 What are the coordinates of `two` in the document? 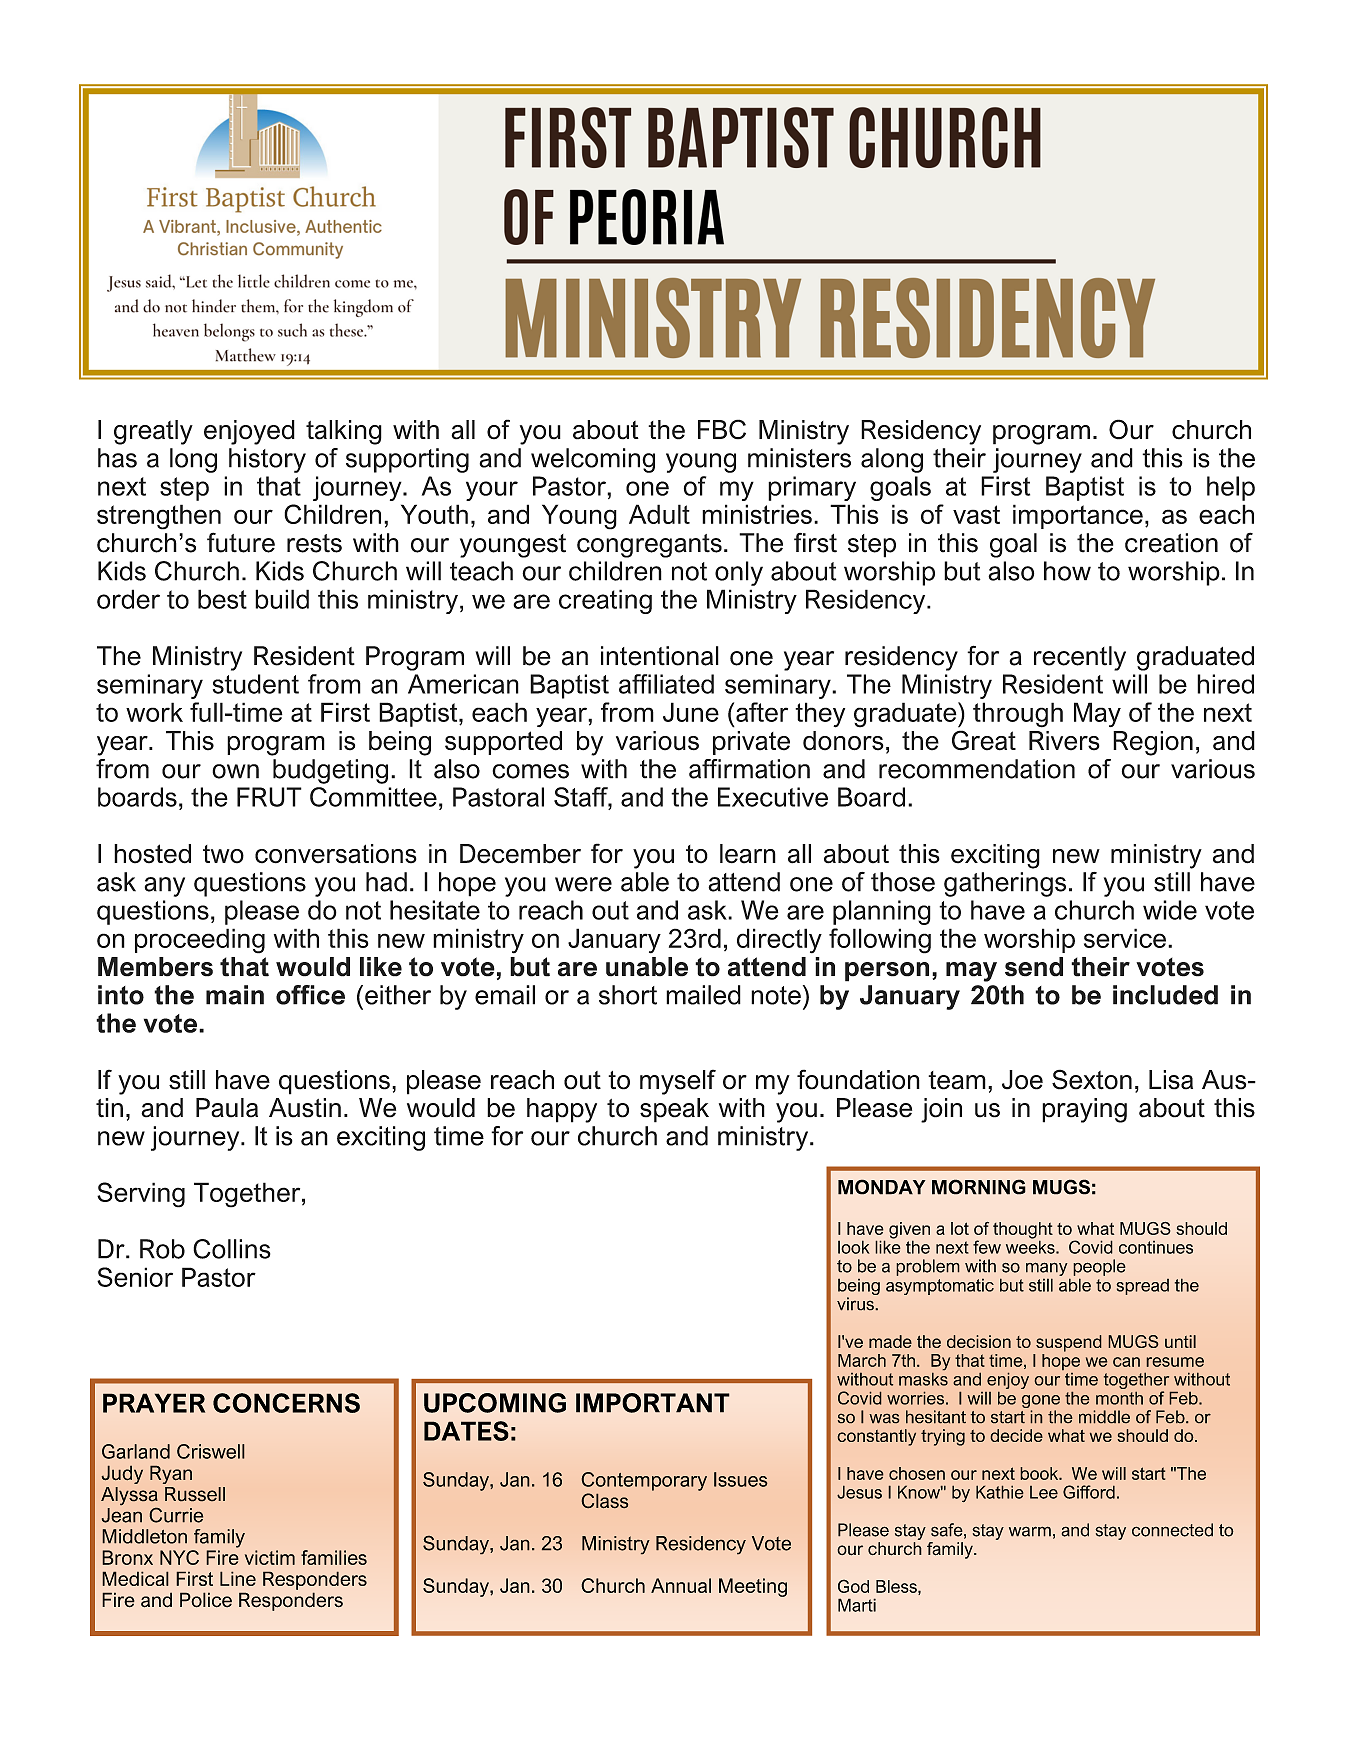 It's located at (223, 854).
